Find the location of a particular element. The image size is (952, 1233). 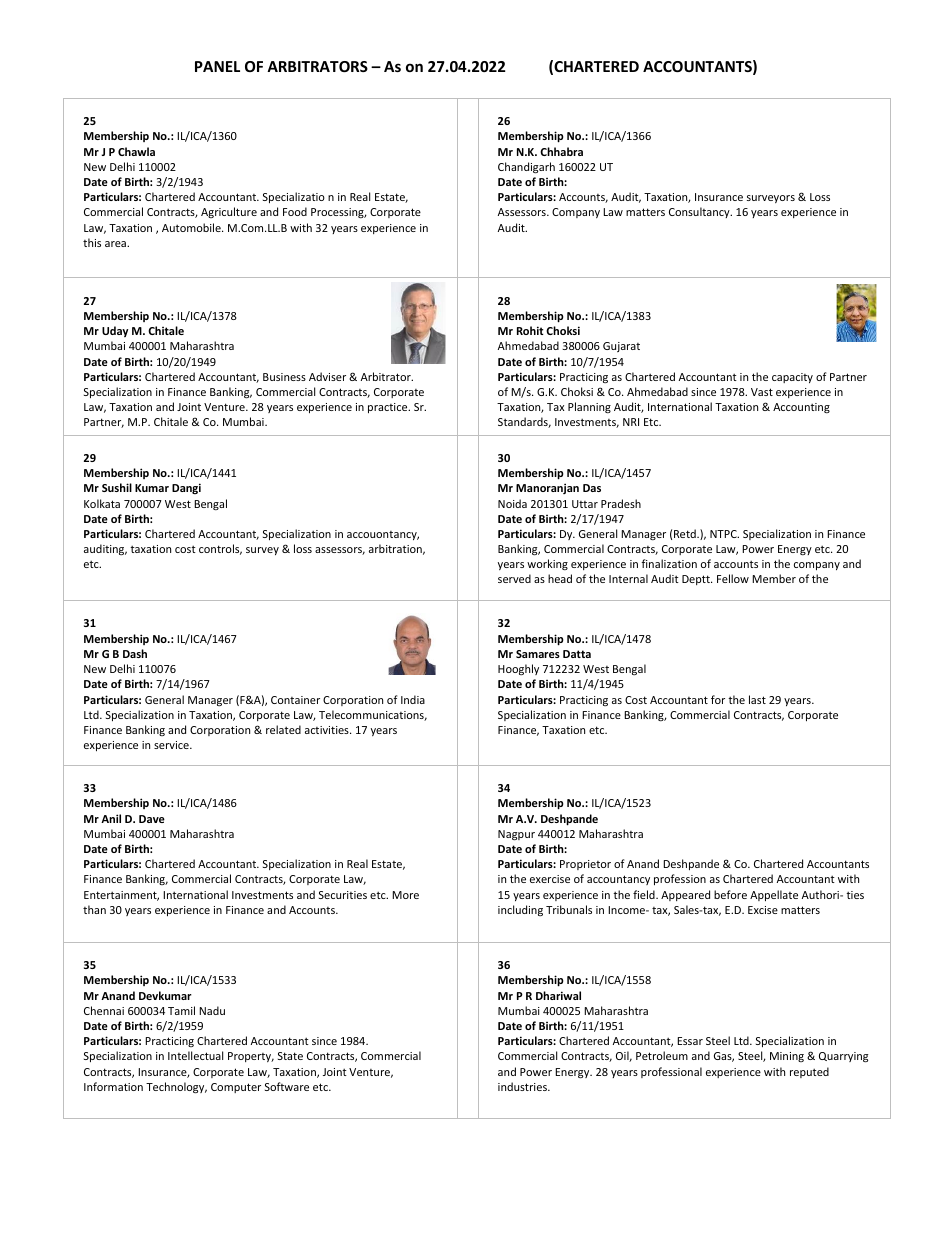

Fellow is located at coordinates (733, 578).
